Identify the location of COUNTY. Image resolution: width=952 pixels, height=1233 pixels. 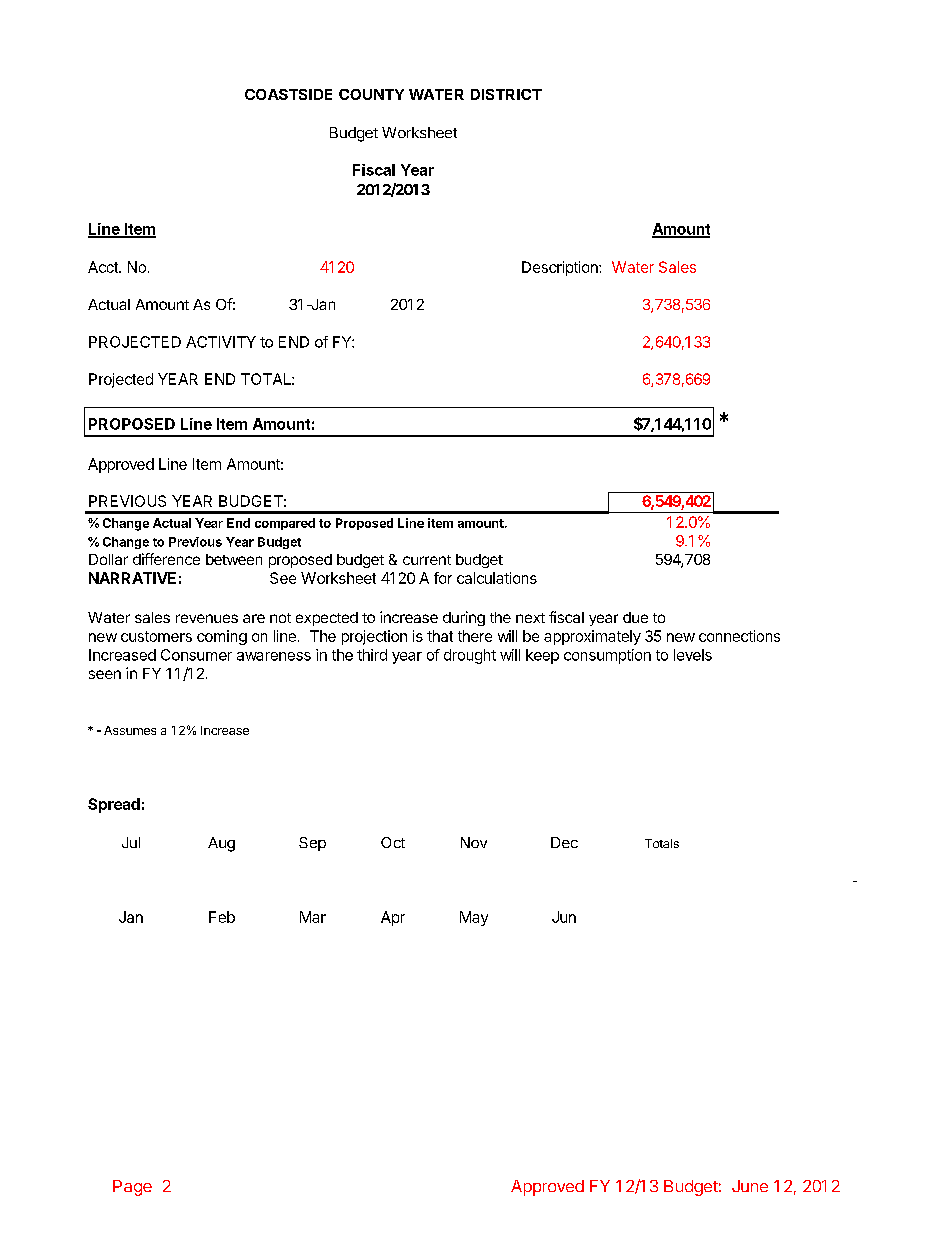
(371, 94).
